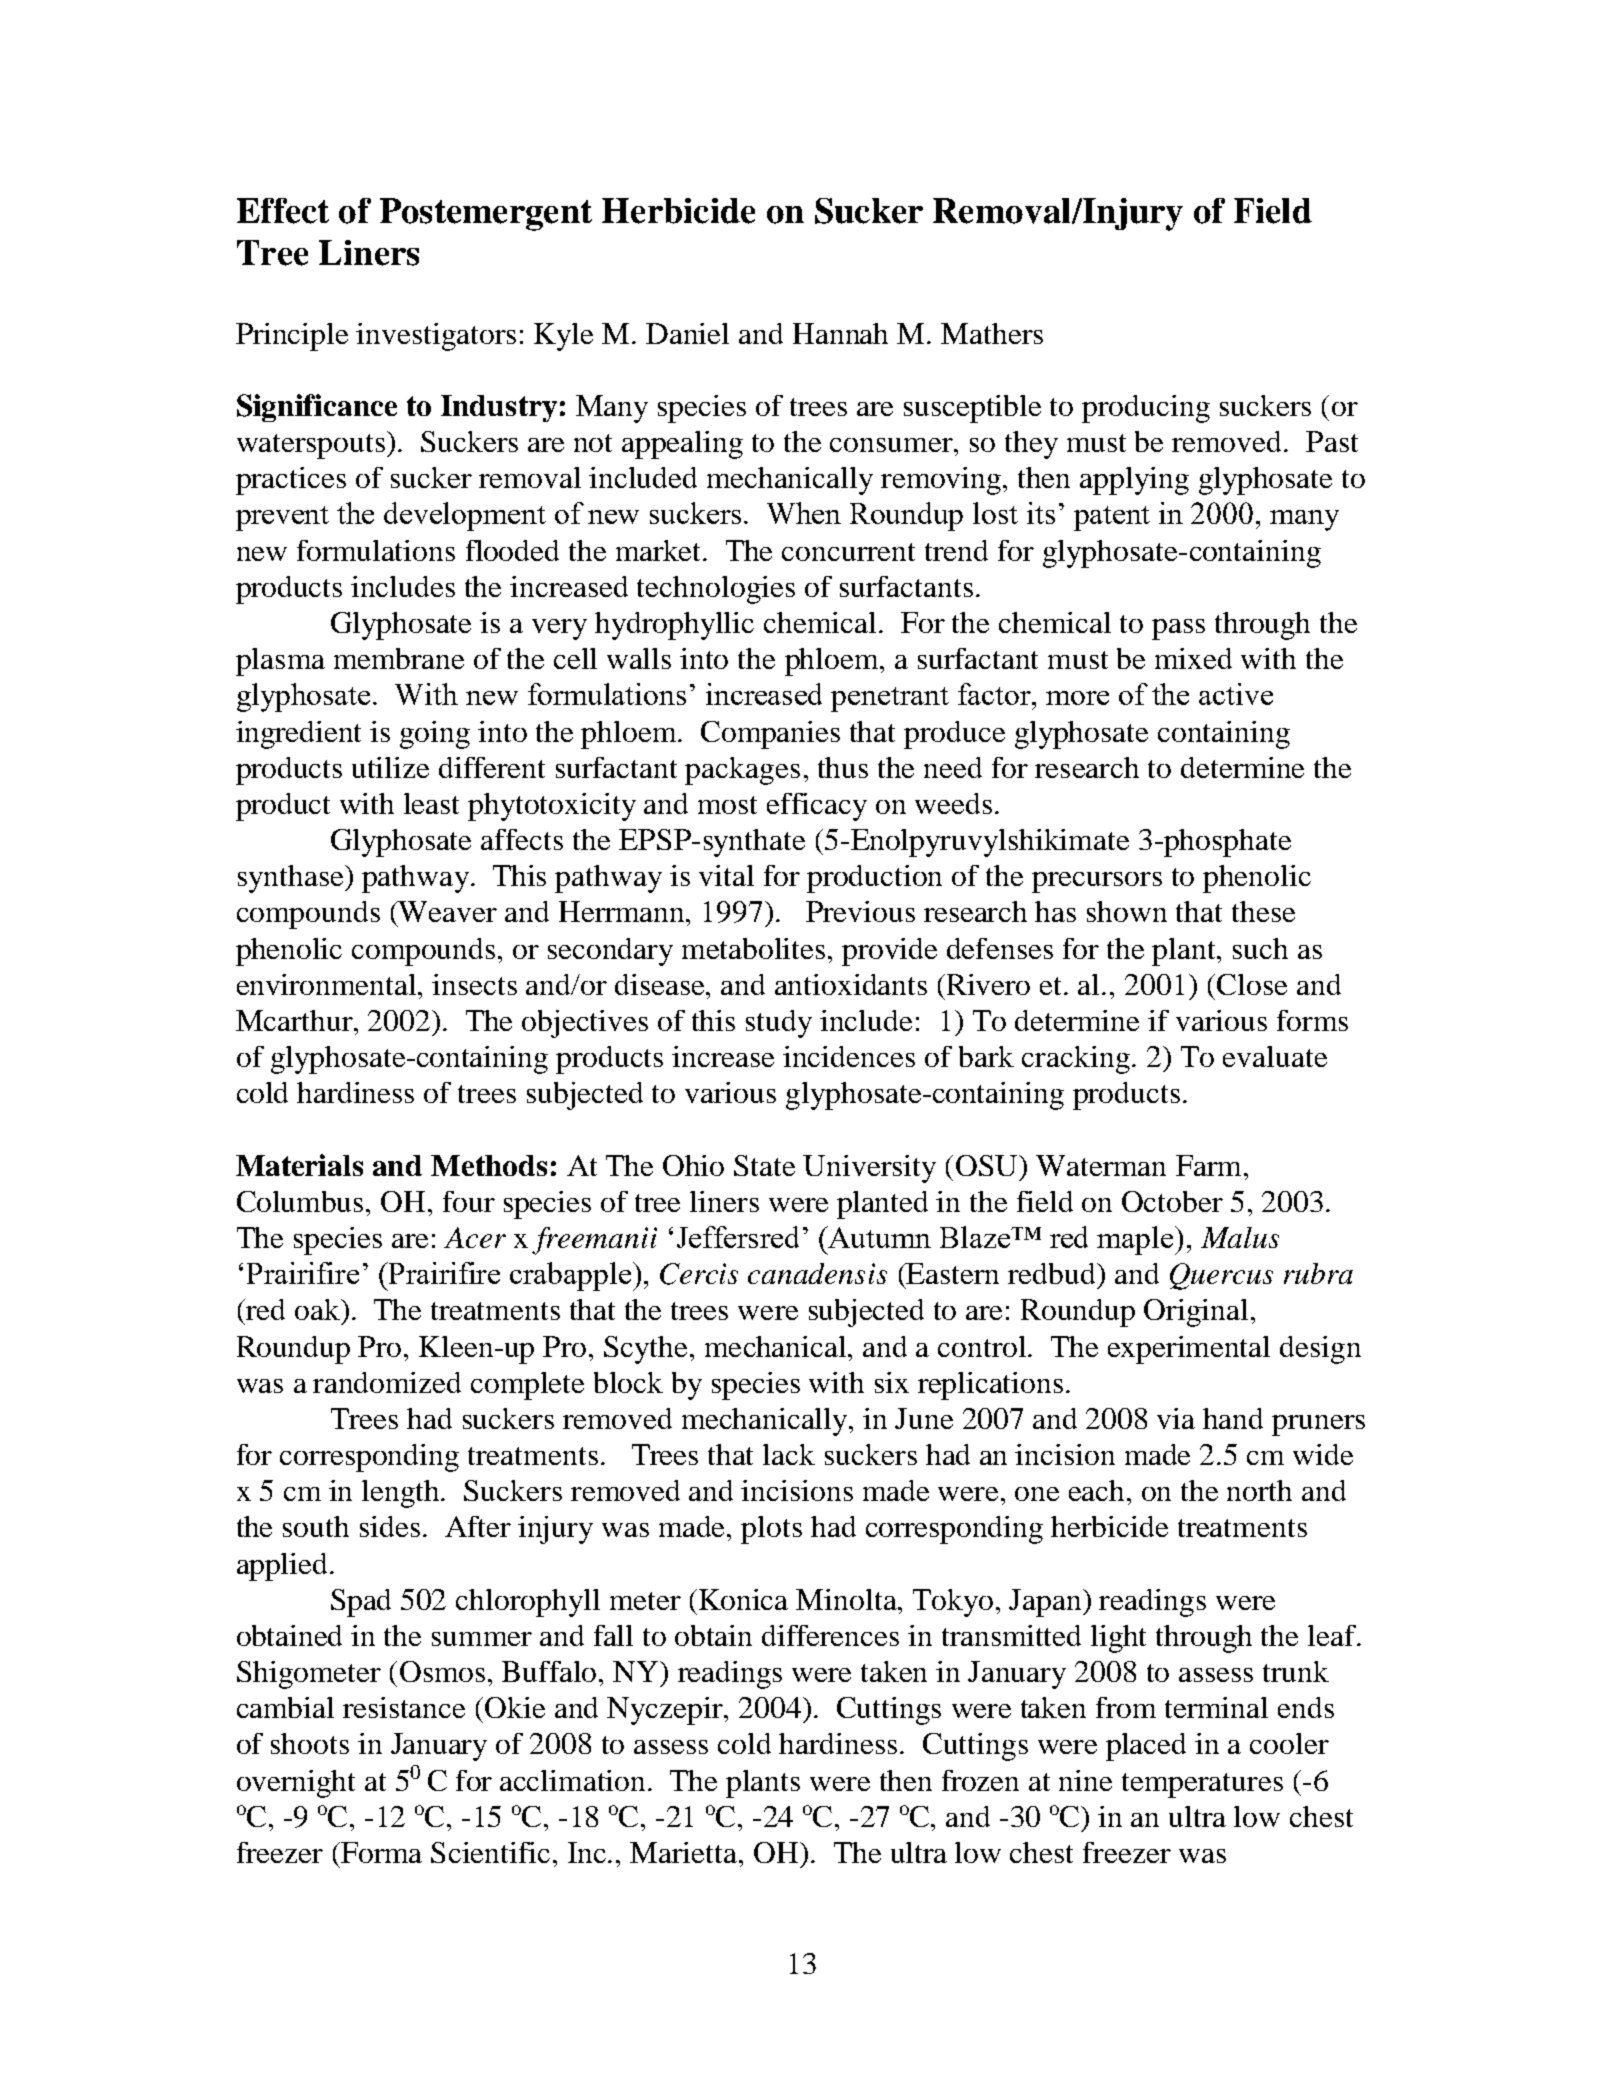 Image resolution: width=1604 pixels, height=2076 pixels. I want to click on evaluate, so click(1275, 1056).
